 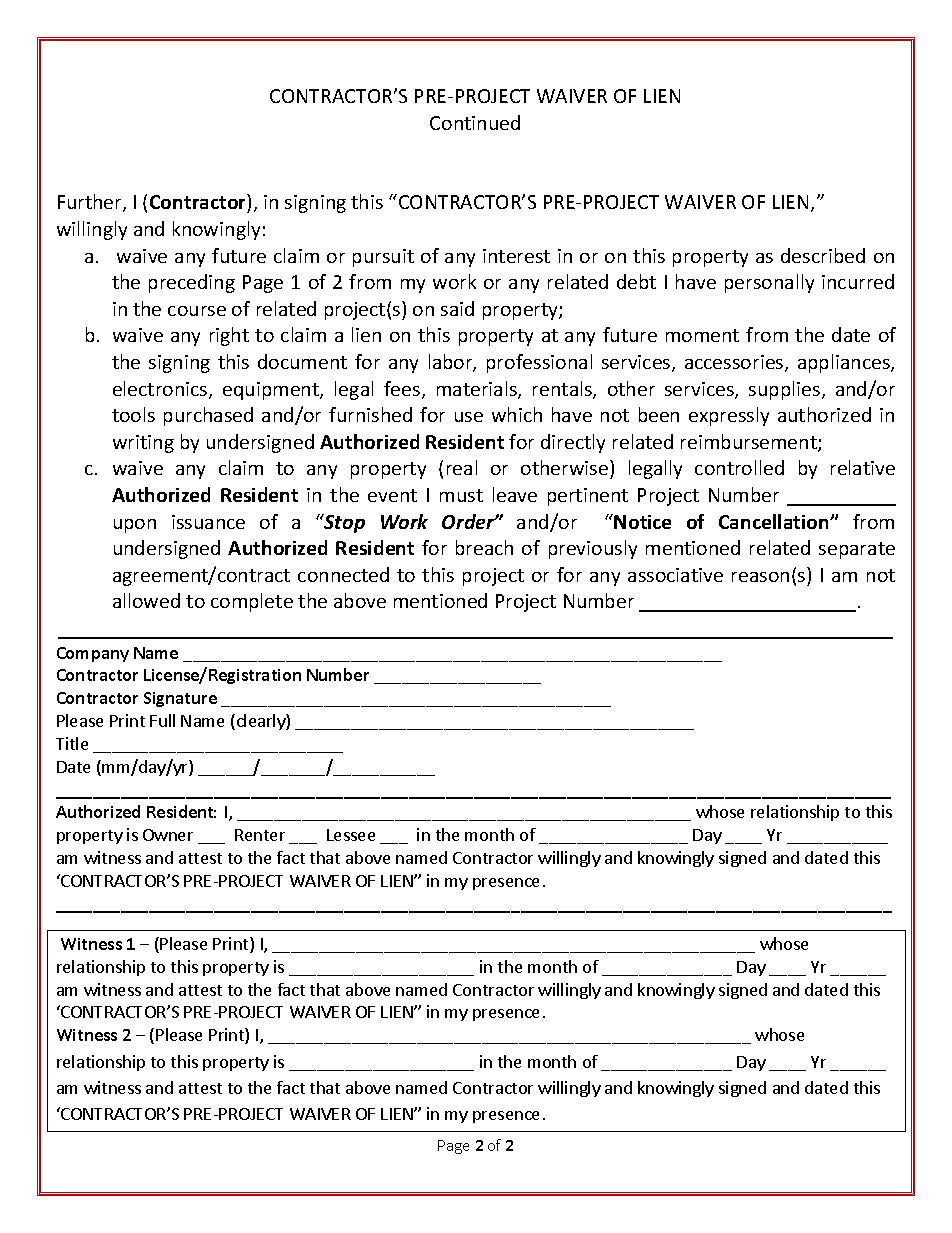 What do you see at coordinates (146, 600) in the screenshot?
I see `allowed` at bounding box center [146, 600].
